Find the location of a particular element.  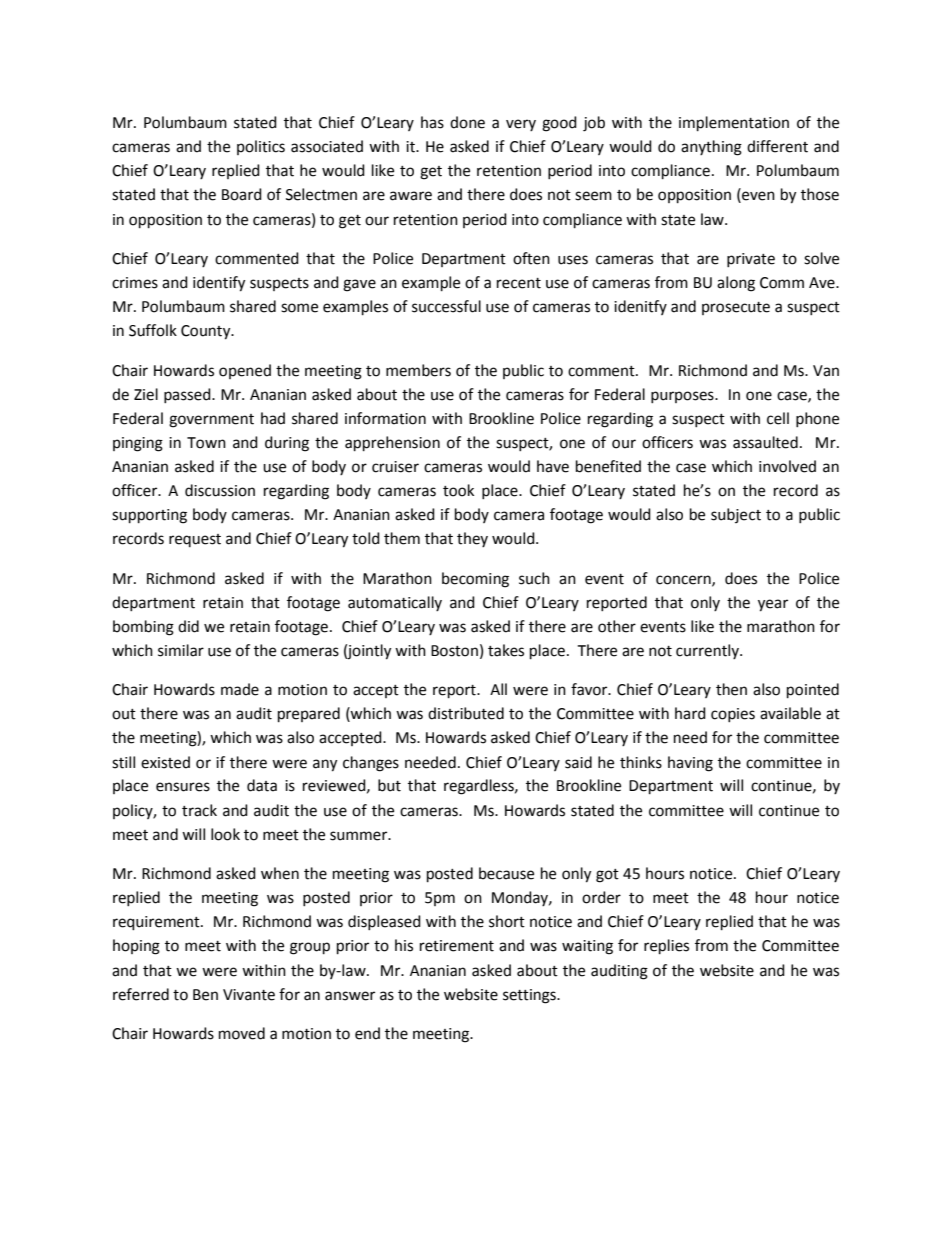

politics is located at coordinates (261, 147).
